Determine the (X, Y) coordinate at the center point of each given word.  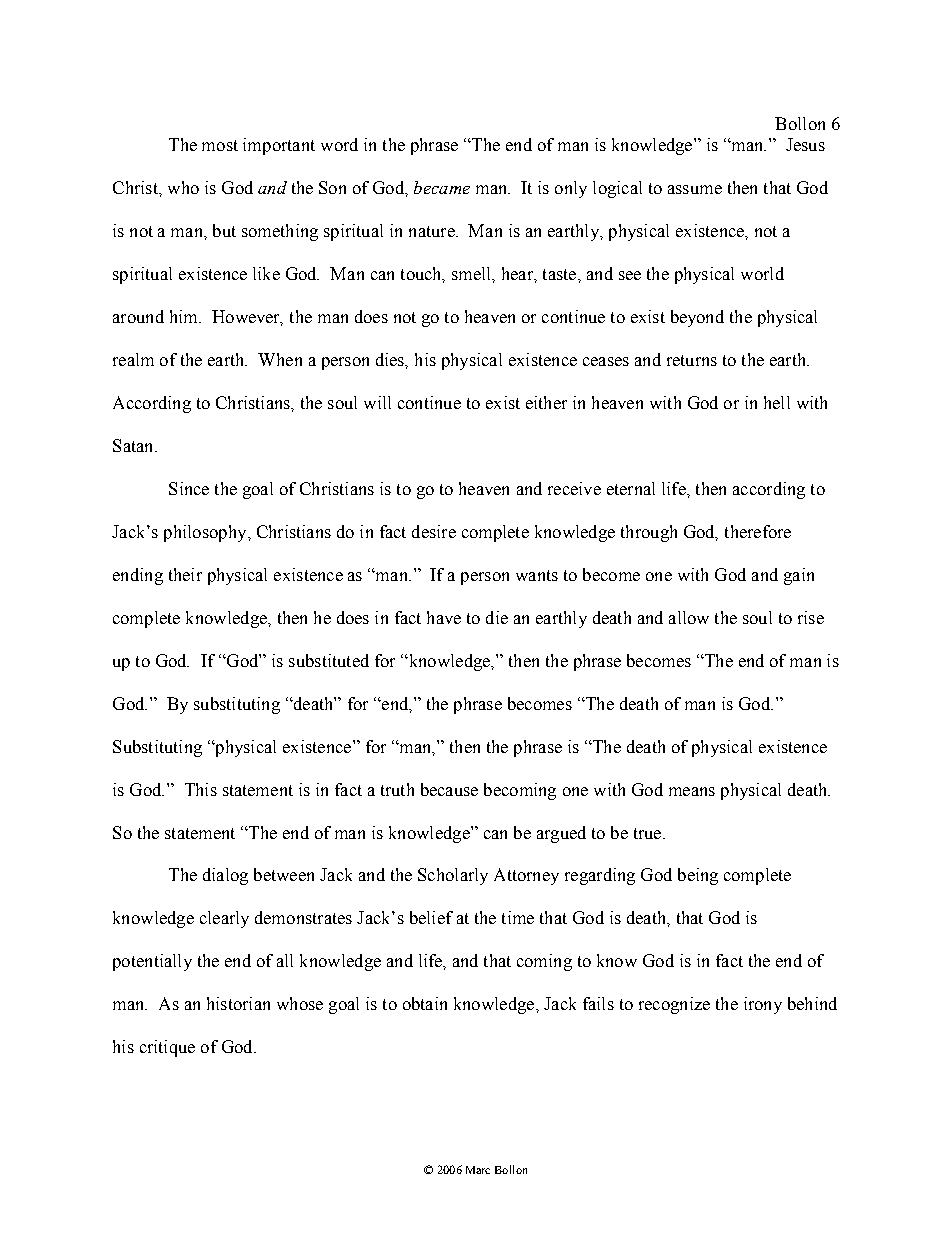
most (220, 145)
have (444, 617)
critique (167, 1048)
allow (689, 617)
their (185, 574)
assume (695, 189)
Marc (478, 1170)
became (442, 187)
